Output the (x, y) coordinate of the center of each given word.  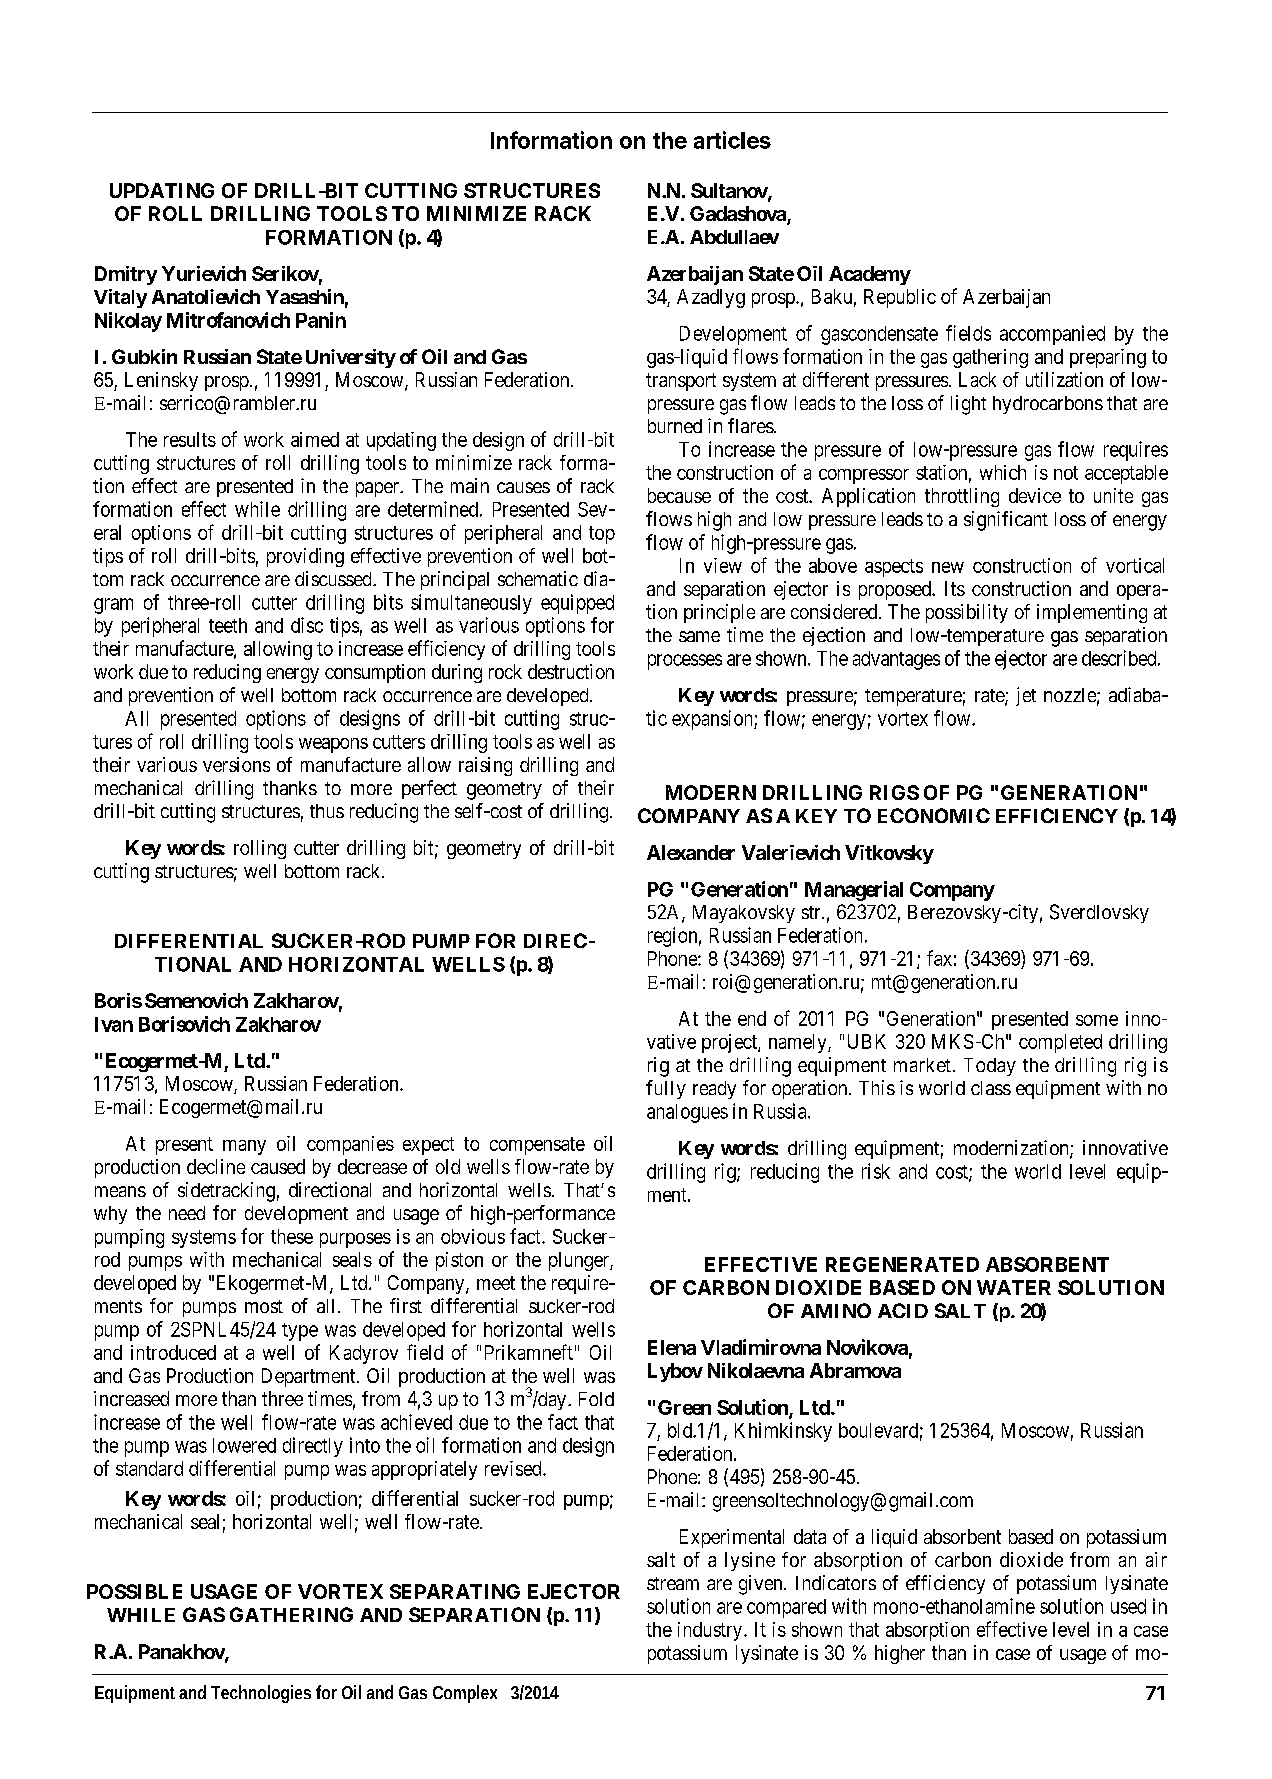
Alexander (691, 852)
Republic (900, 298)
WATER (1014, 1287)
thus (327, 811)
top (602, 535)
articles (732, 140)
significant (1006, 521)
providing (305, 557)
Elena (672, 1347)
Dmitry (126, 275)
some (1097, 1020)
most (264, 1306)
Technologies (261, 1694)
